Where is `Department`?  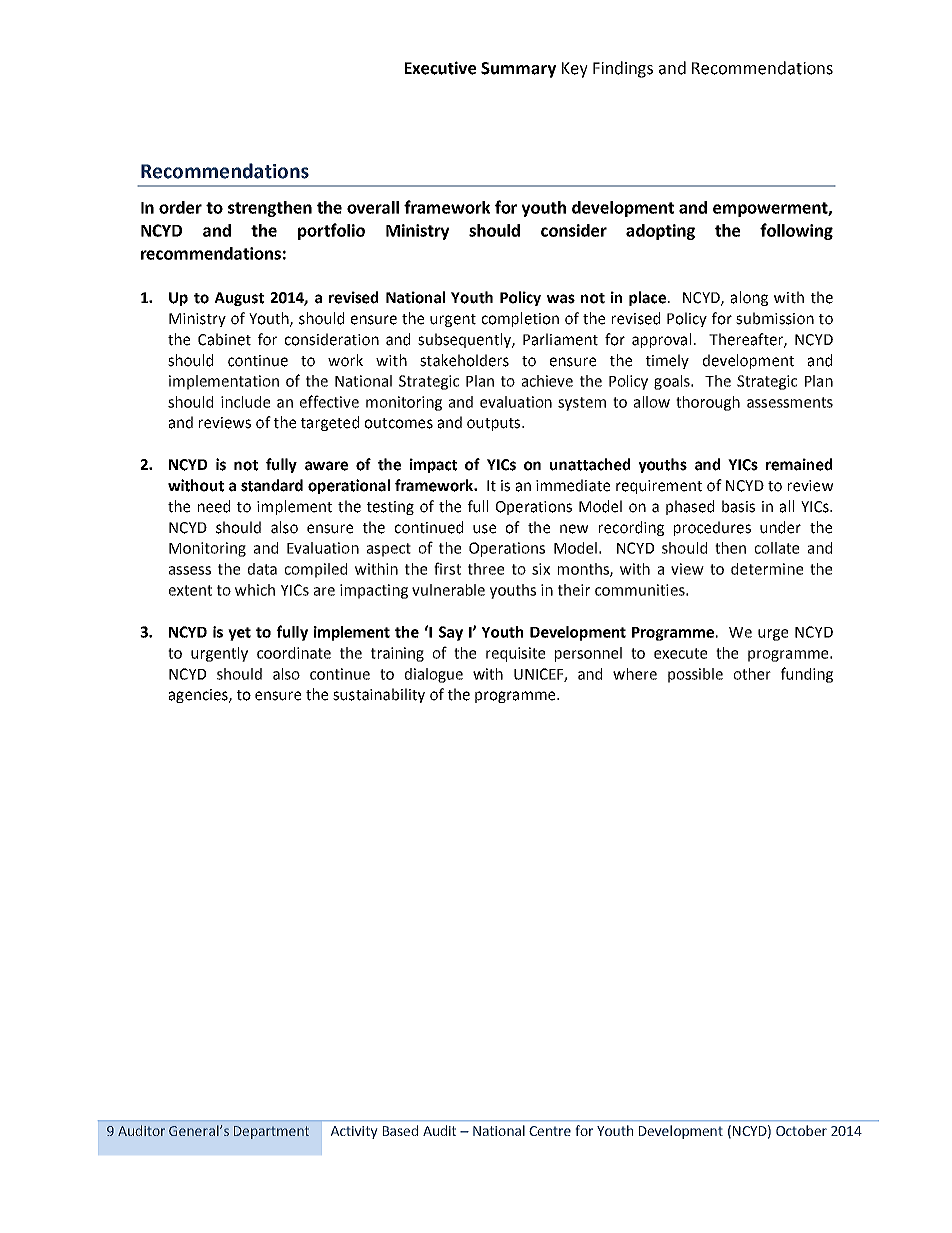
Department is located at coordinates (271, 1132).
